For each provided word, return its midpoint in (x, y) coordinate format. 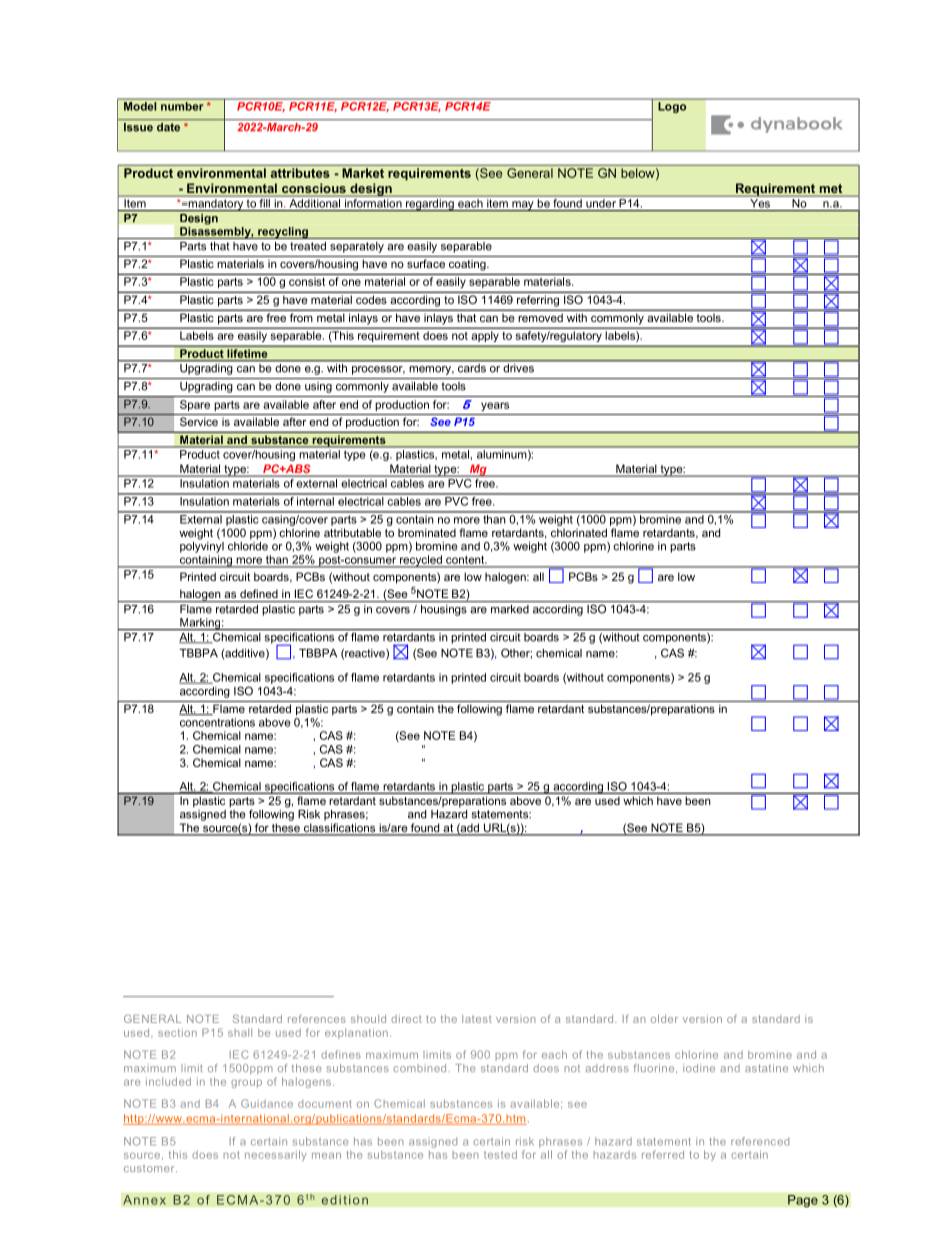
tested (500, 1154)
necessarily (275, 1155)
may (523, 206)
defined (259, 593)
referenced (760, 1141)
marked (510, 609)
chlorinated (579, 532)
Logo (672, 106)
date (168, 127)
